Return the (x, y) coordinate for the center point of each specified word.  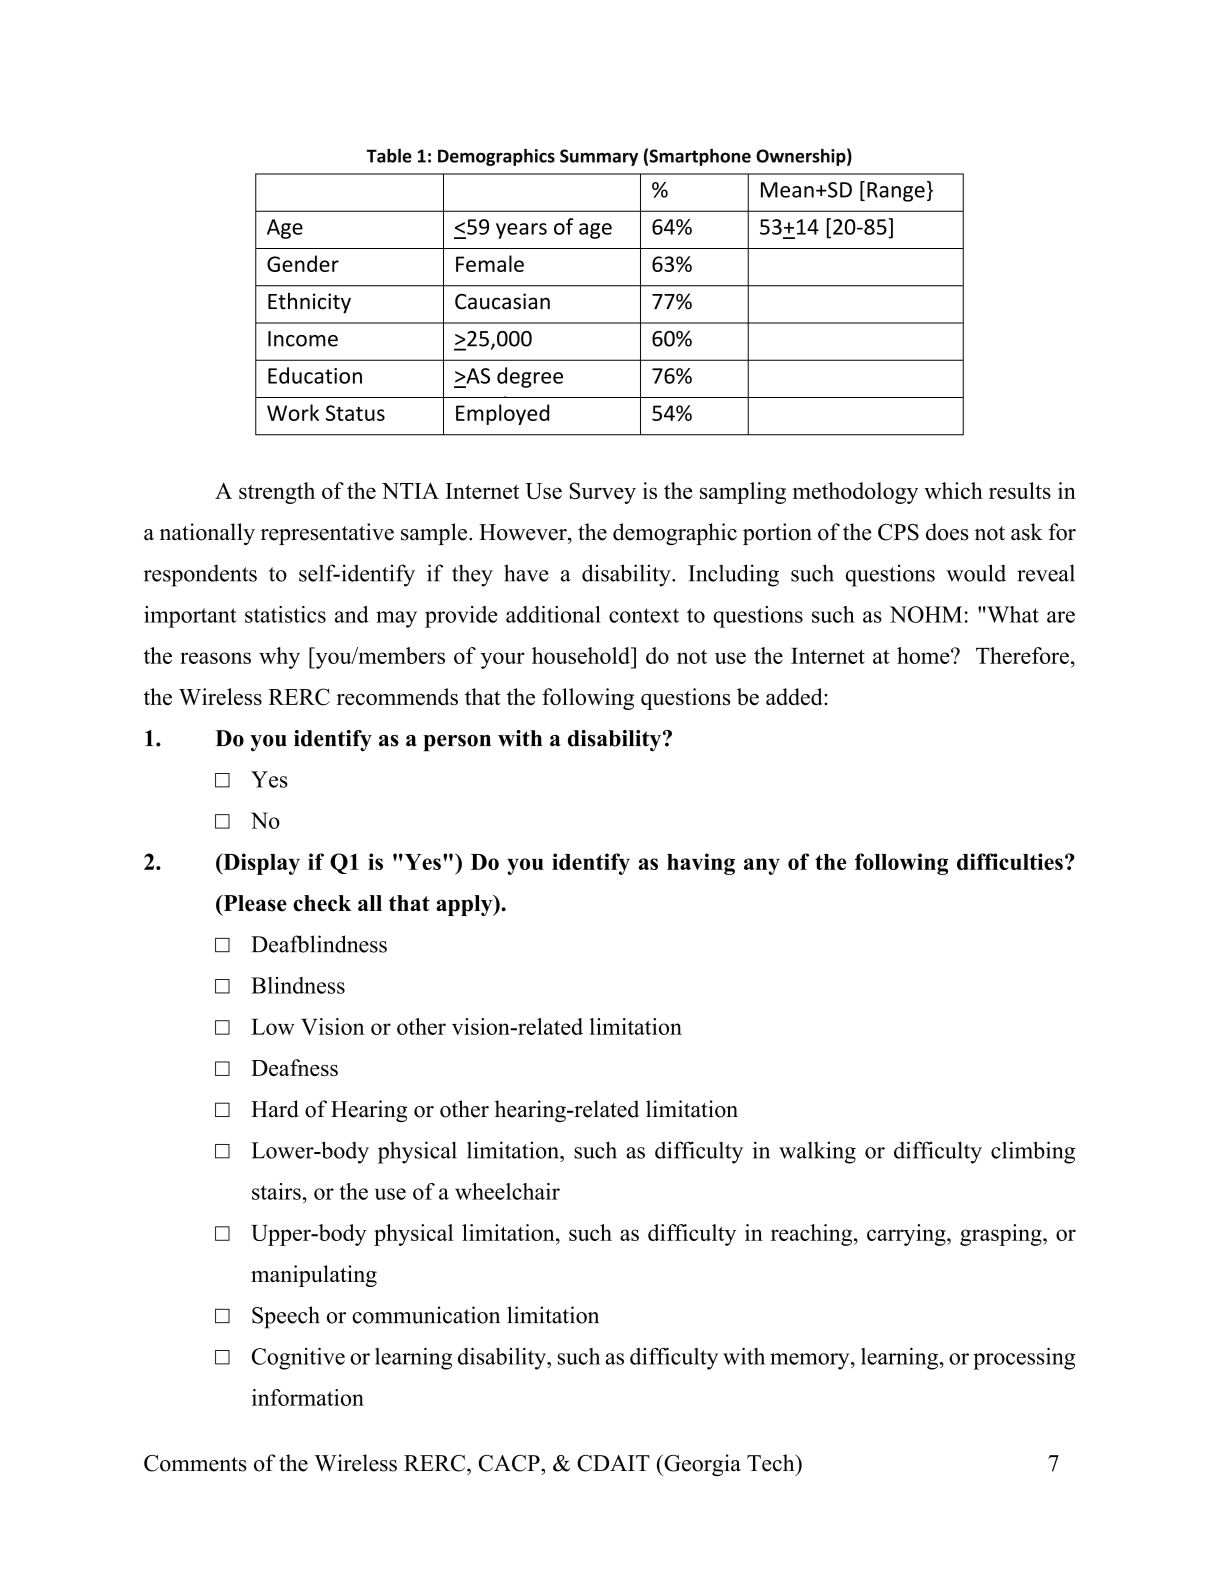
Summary (599, 157)
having (701, 864)
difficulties (1010, 861)
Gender (303, 263)
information (308, 1397)
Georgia (701, 1465)
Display (260, 864)
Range (896, 192)
